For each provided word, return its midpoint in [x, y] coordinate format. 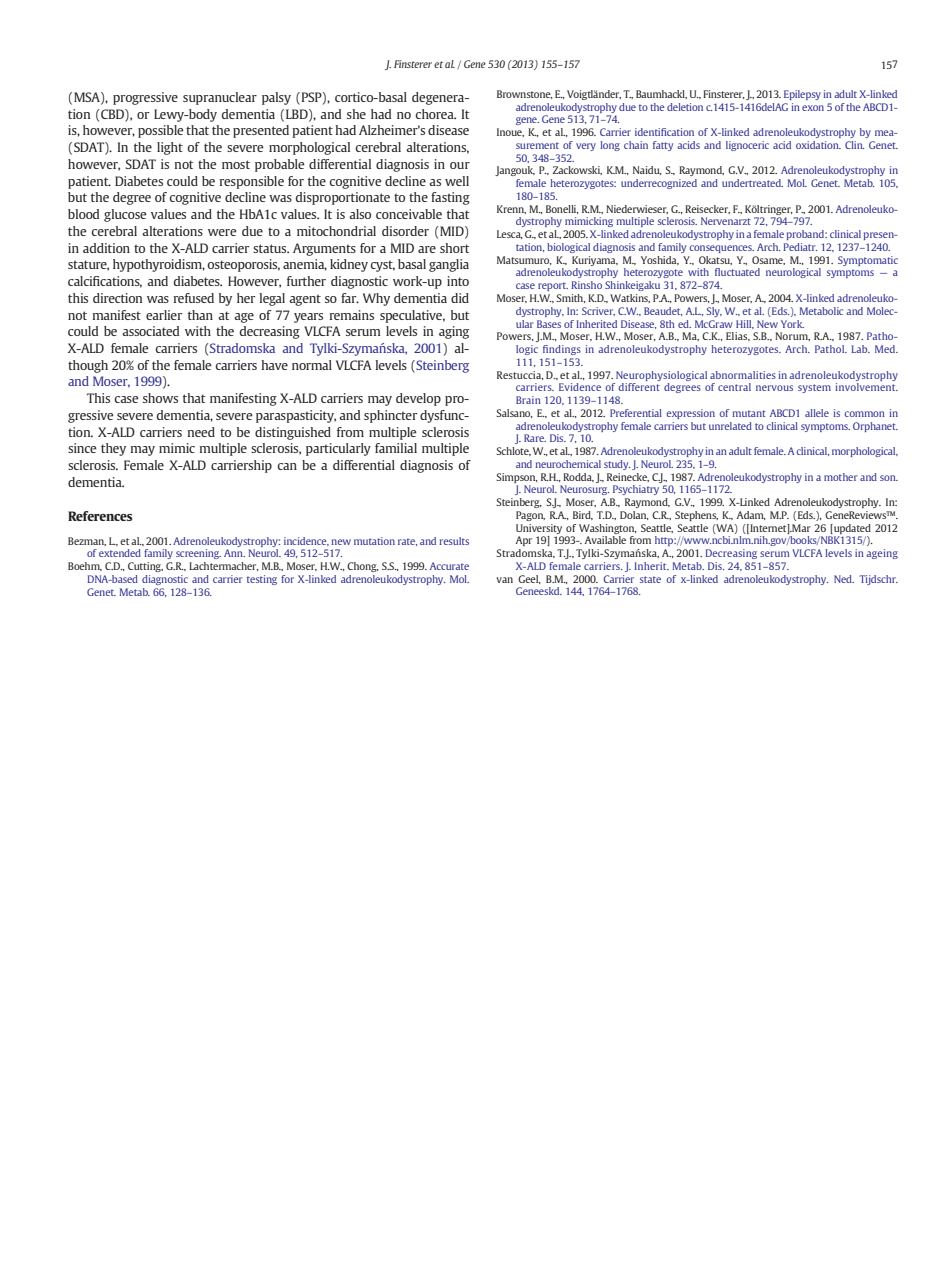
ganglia [449, 265]
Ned [844, 579]
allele [817, 413]
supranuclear [220, 98]
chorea [435, 114]
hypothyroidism [159, 265]
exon [813, 108]
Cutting [145, 567]
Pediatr [800, 247]
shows [160, 398]
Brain [528, 400]
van [504, 580]
